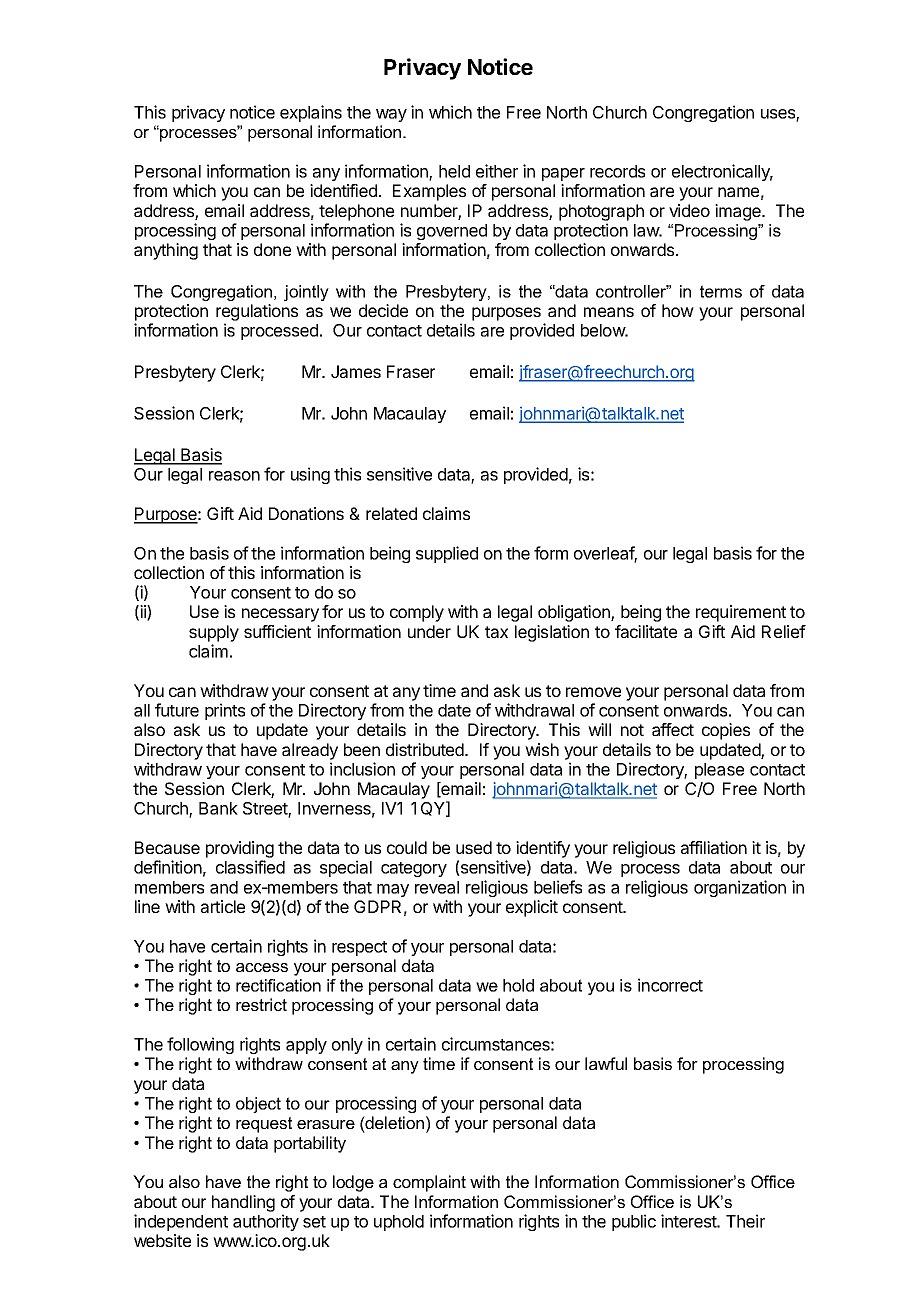 The width and height of the image is (924, 1308). I want to click on held, so click(454, 171).
